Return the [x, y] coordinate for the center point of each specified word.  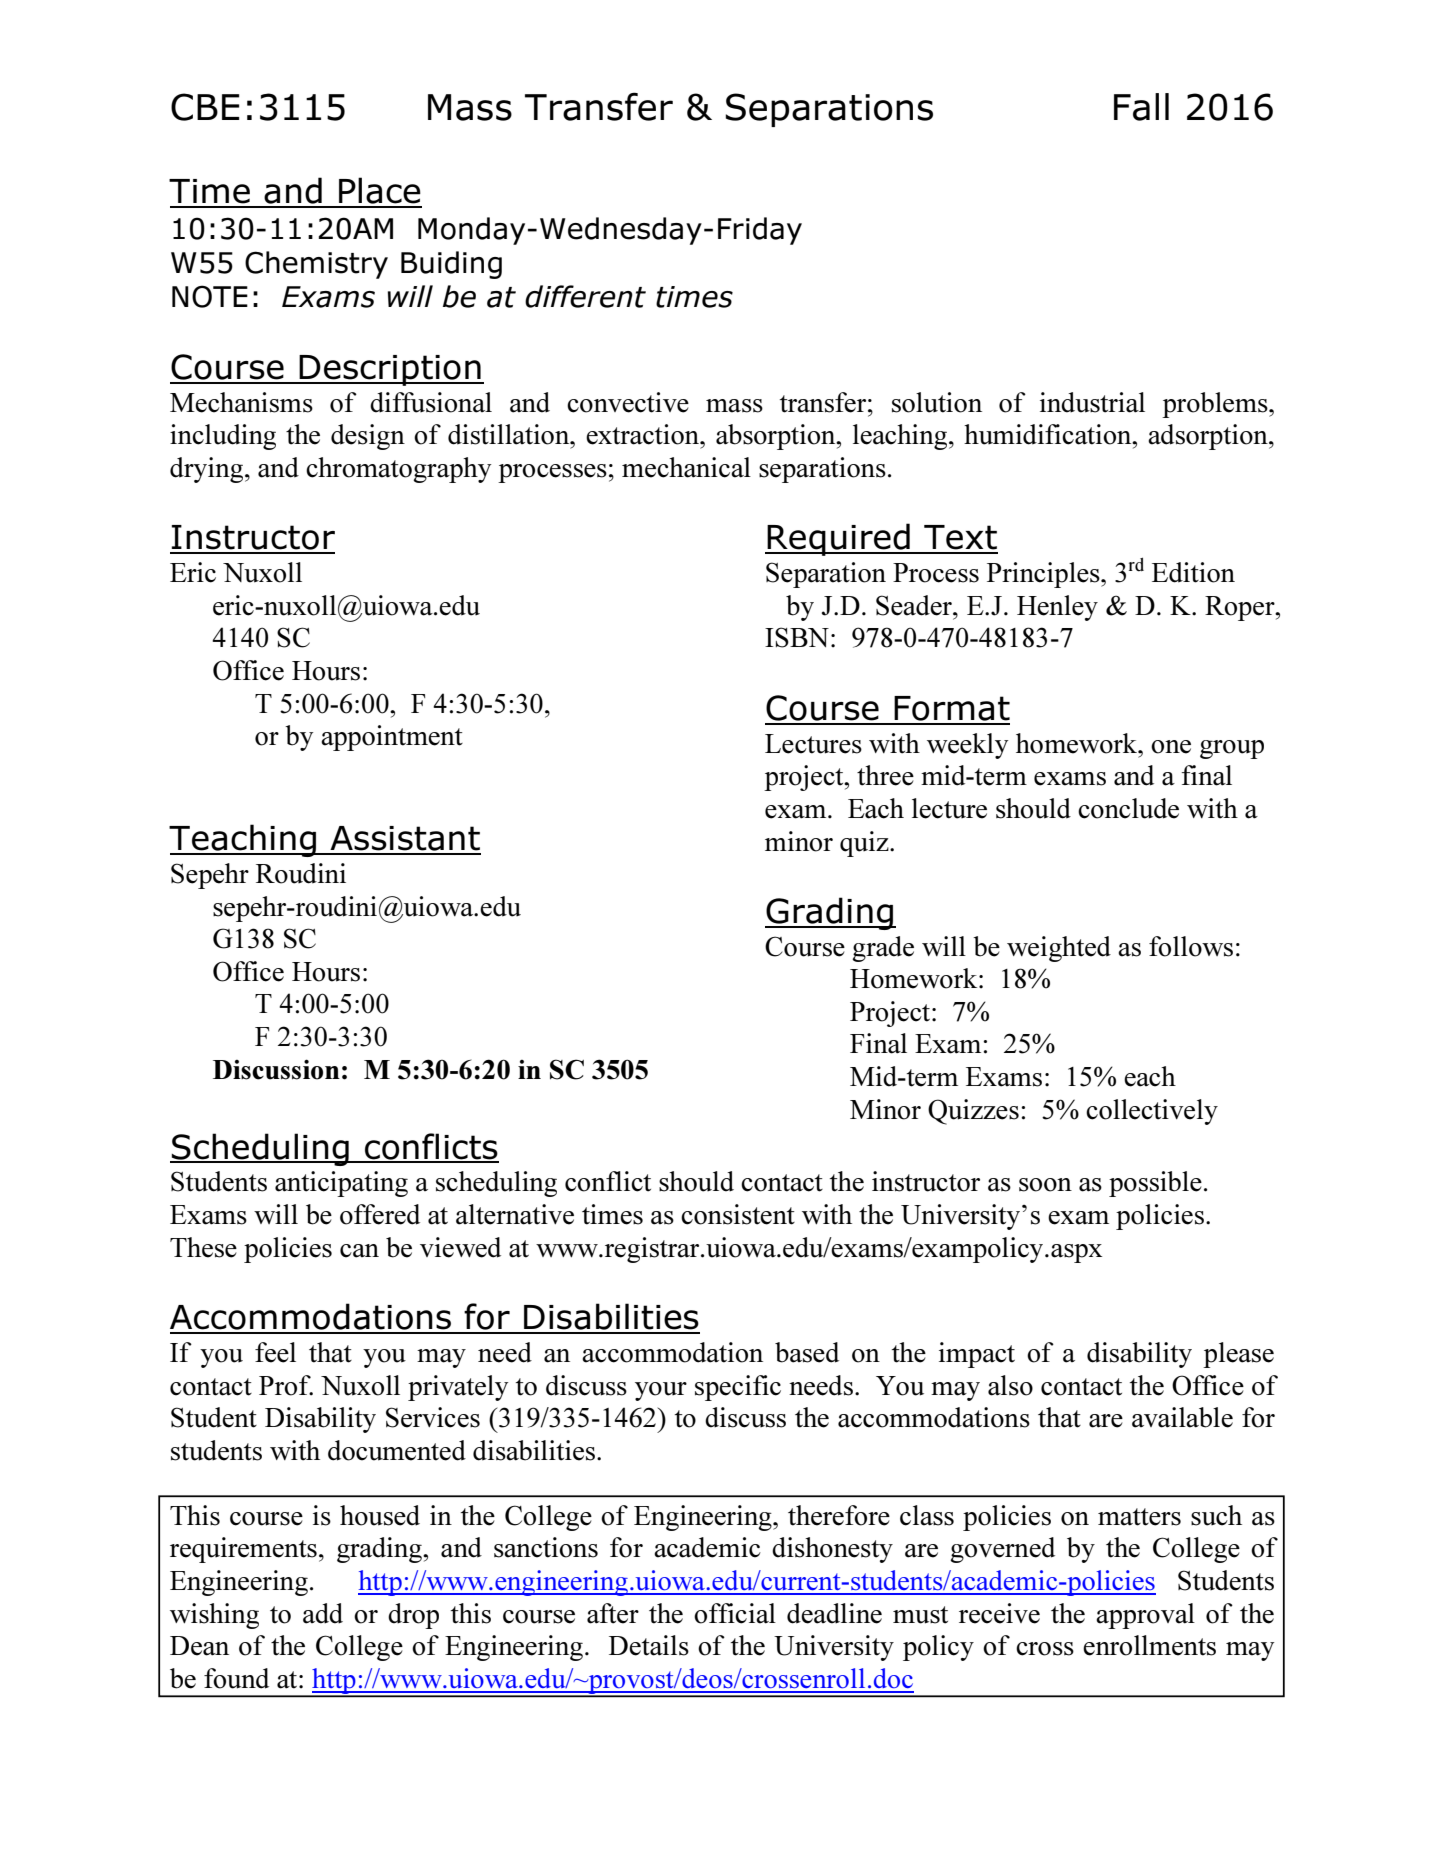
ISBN [797, 637]
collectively [1152, 1112]
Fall [1141, 107]
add [323, 1613]
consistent [738, 1214]
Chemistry [316, 265]
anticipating [341, 1184]
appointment [392, 738]
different [585, 296]
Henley [1057, 608]
